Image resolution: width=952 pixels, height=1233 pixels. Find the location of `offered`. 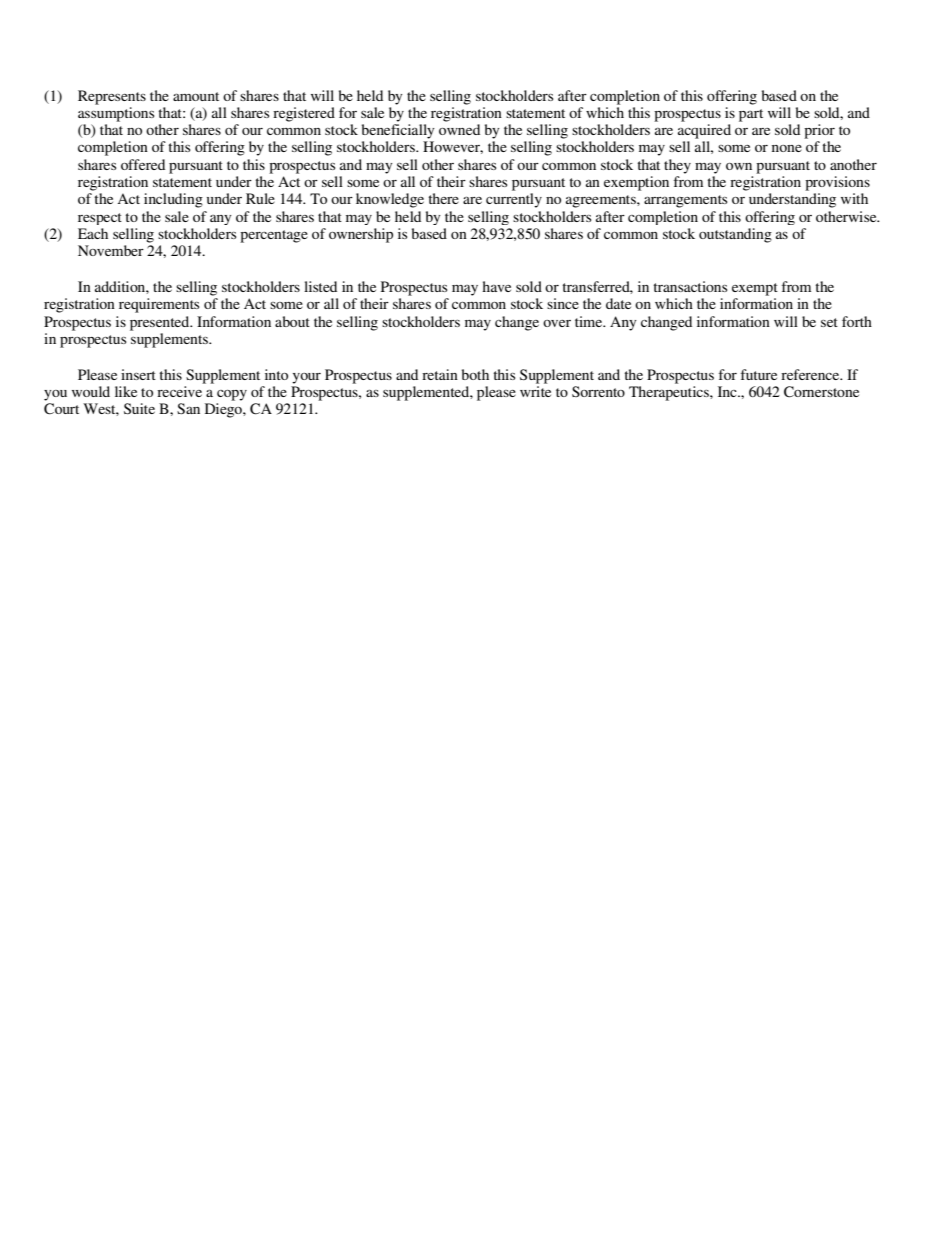

offered is located at coordinates (143, 164).
